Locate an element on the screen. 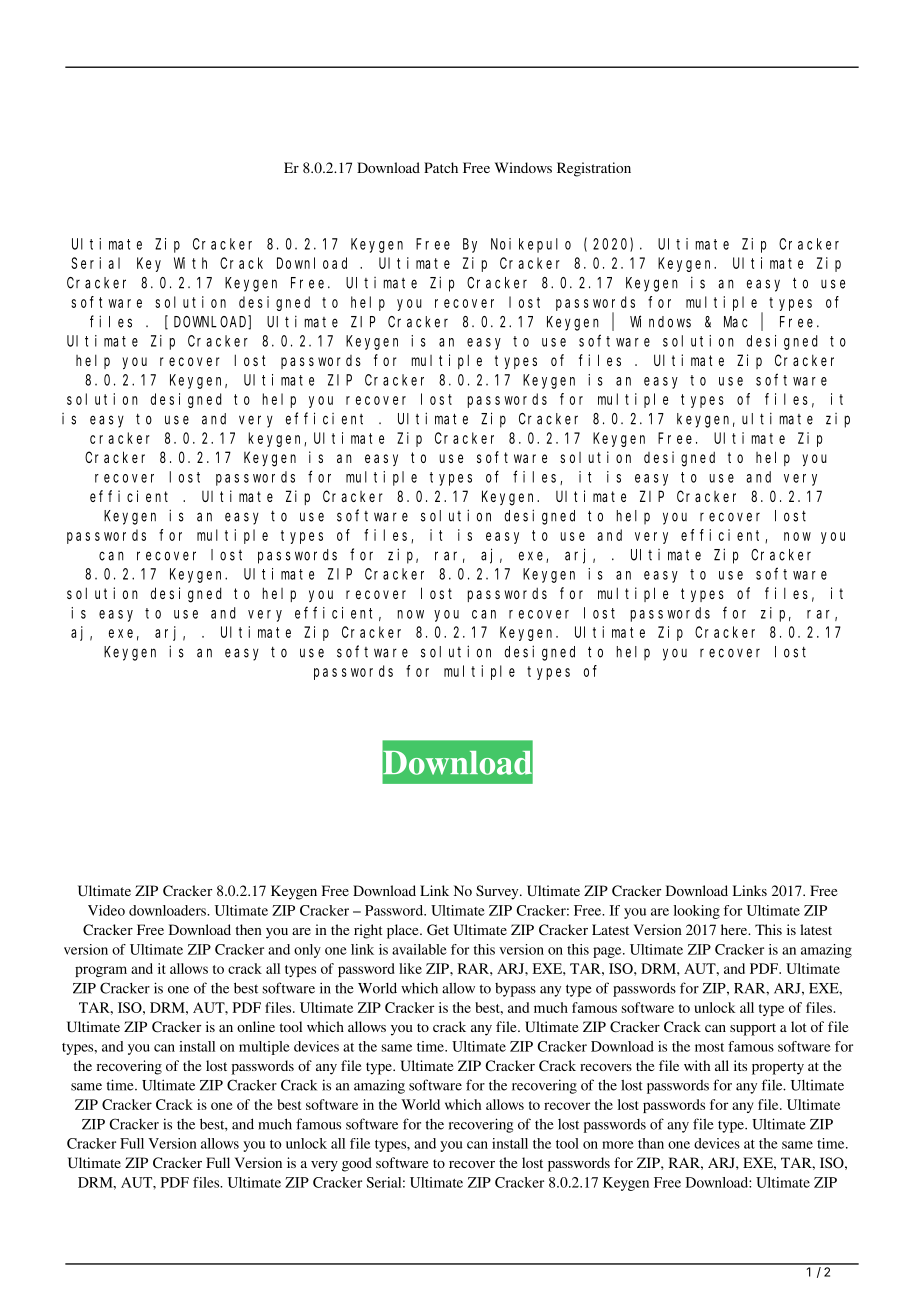  Mac is located at coordinates (735, 322).
